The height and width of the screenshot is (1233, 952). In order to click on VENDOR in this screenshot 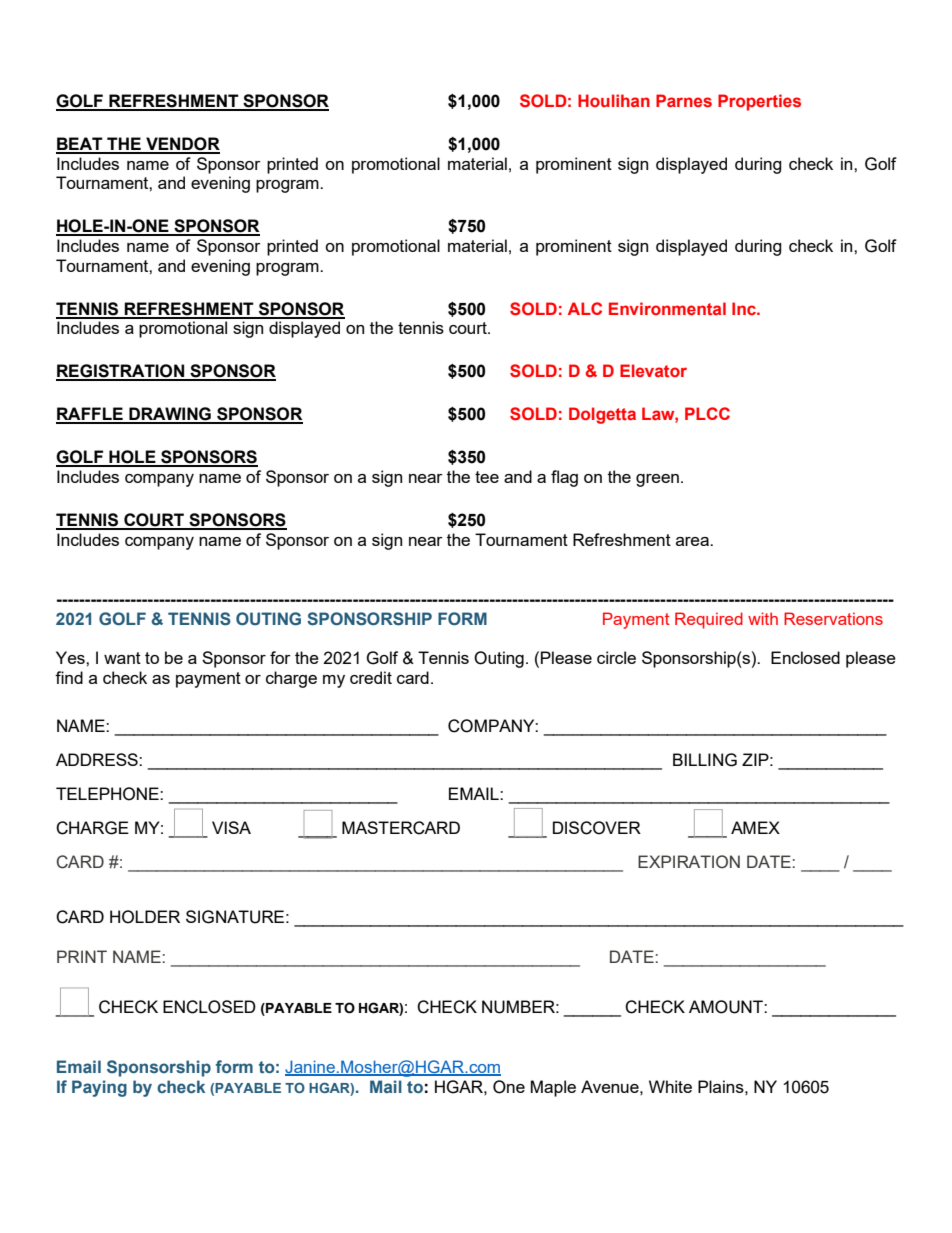, I will do `click(182, 145)`.
